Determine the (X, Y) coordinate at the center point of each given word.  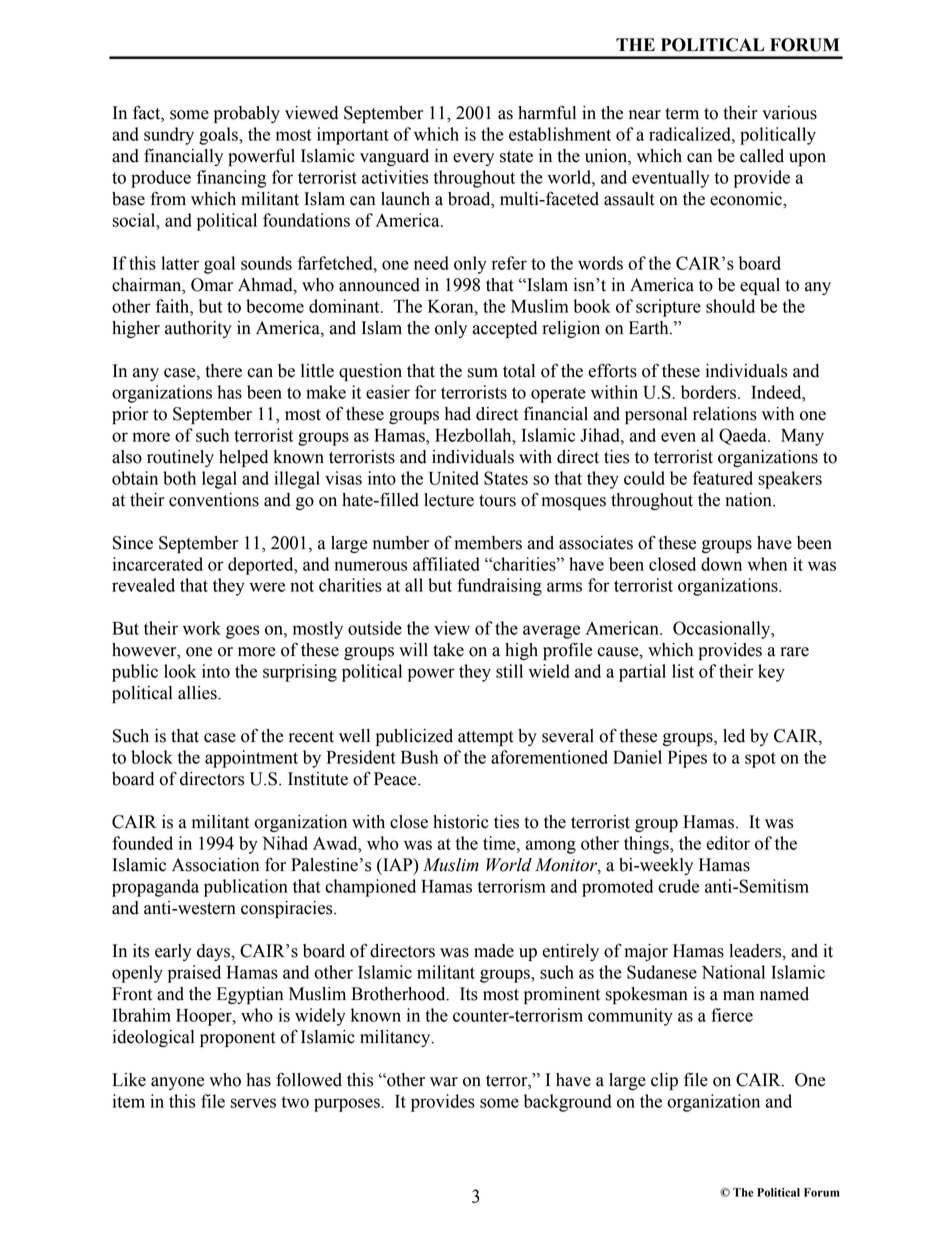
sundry (169, 136)
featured (723, 478)
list (683, 671)
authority (198, 329)
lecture (449, 500)
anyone (177, 1083)
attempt (486, 738)
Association (215, 865)
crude (678, 886)
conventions (214, 500)
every (473, 159)
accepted (505, 329)
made (494, 951)
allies (198, 693)
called (762, 156)
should (730, 306)
